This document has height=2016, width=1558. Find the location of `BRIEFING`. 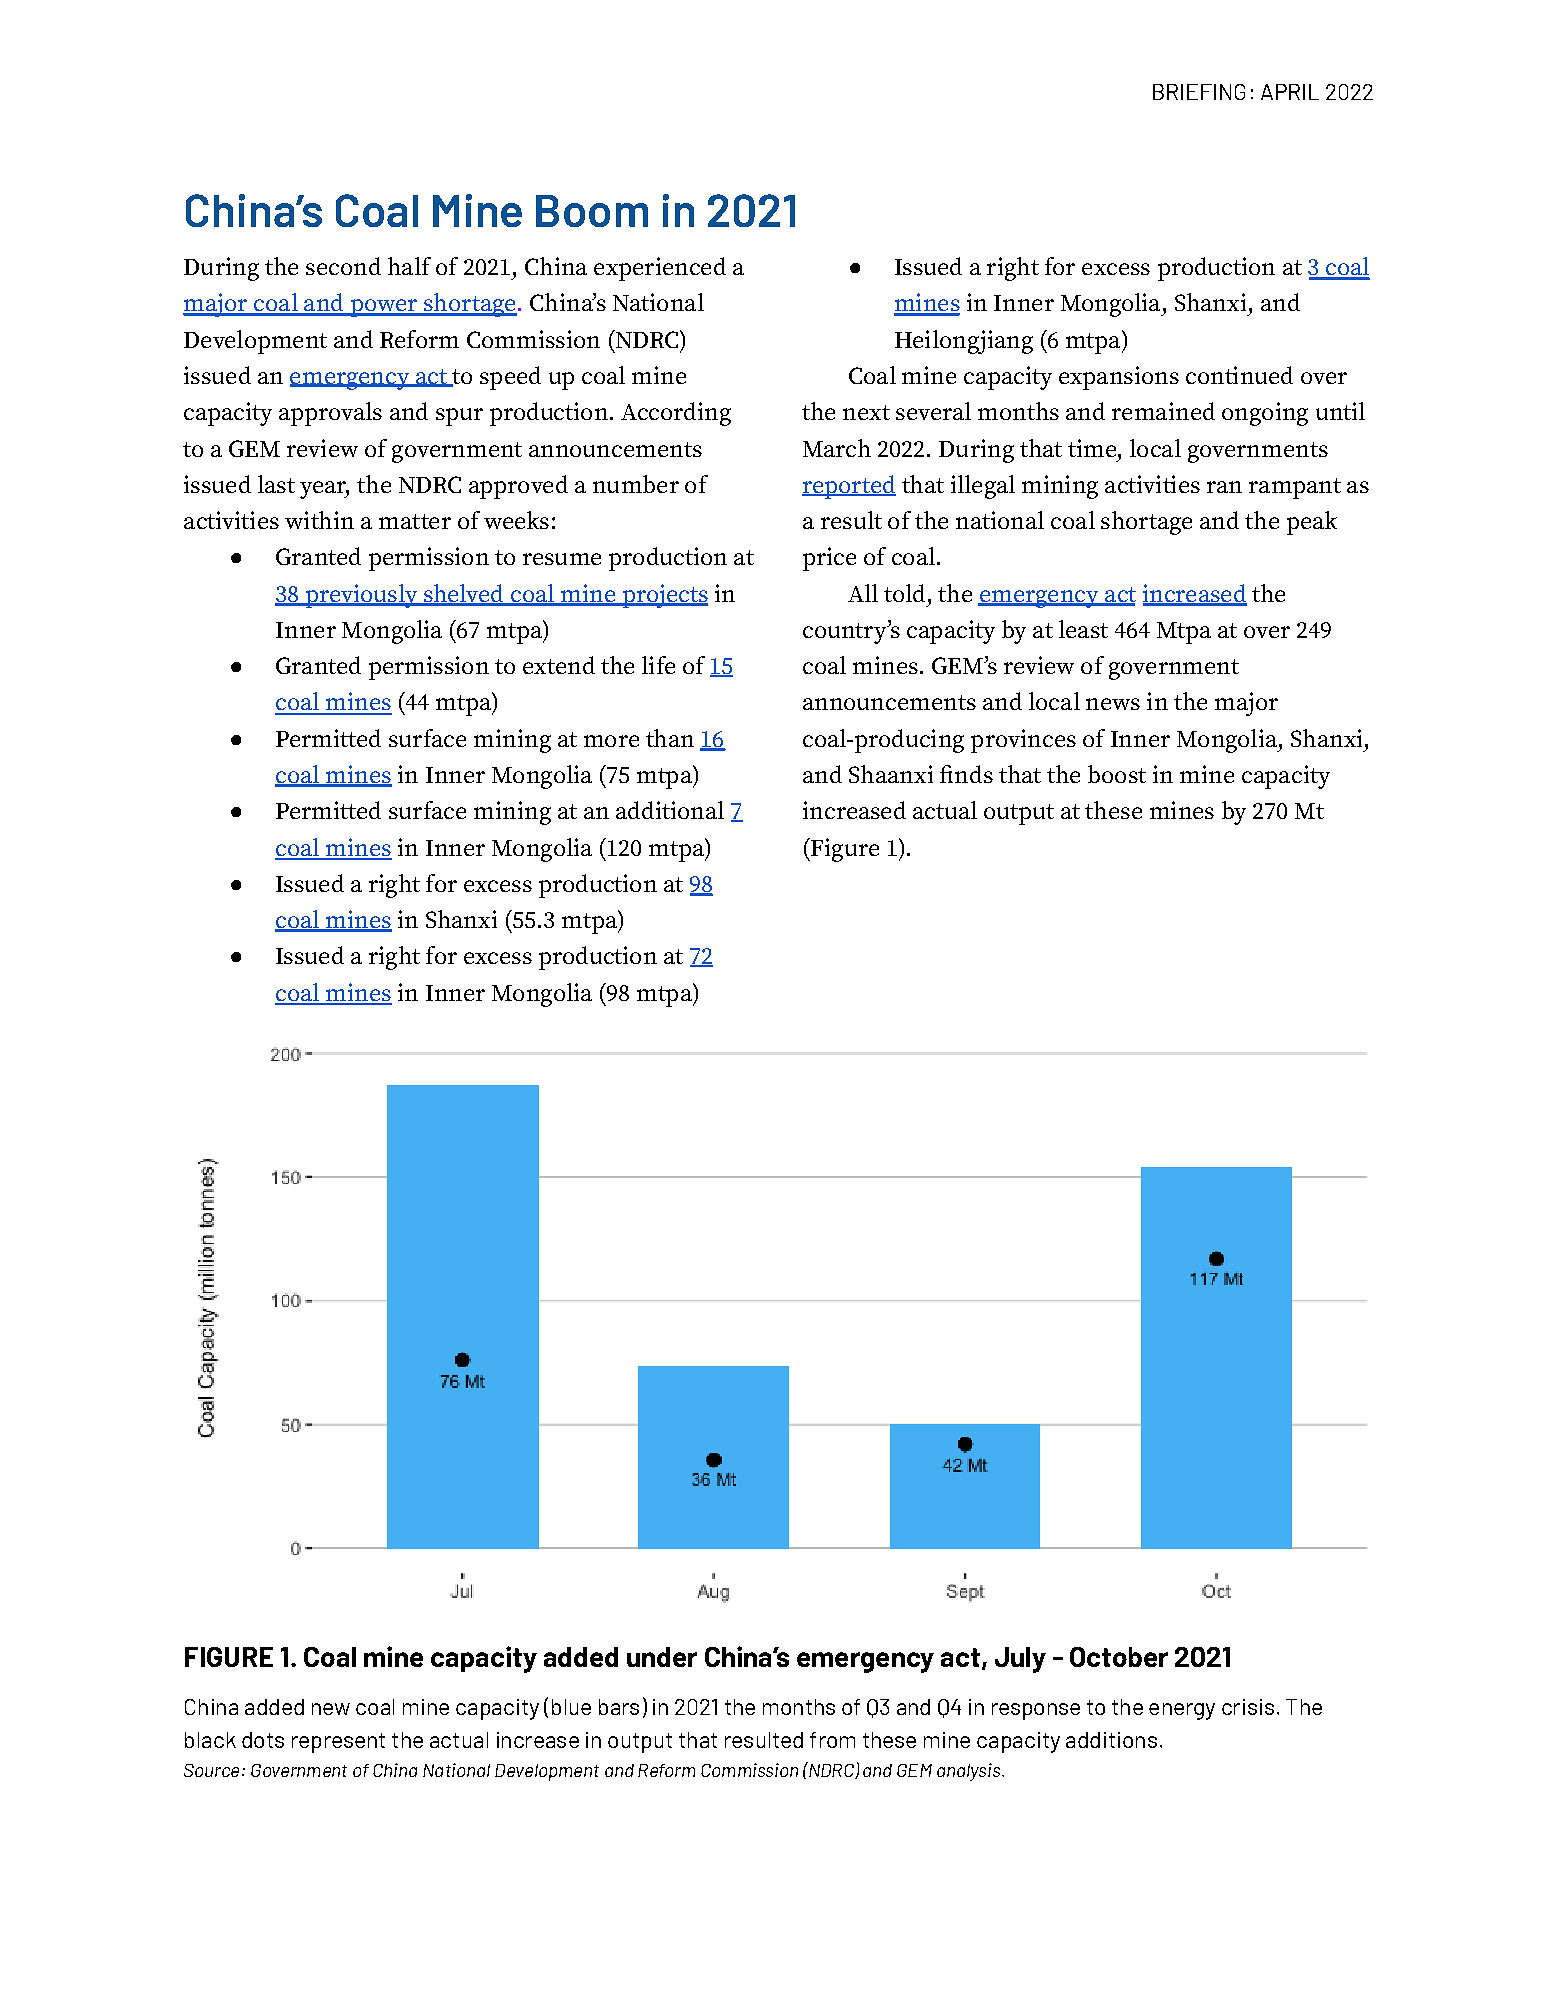

BRIEFING is located at coordinates (1199, 92).
